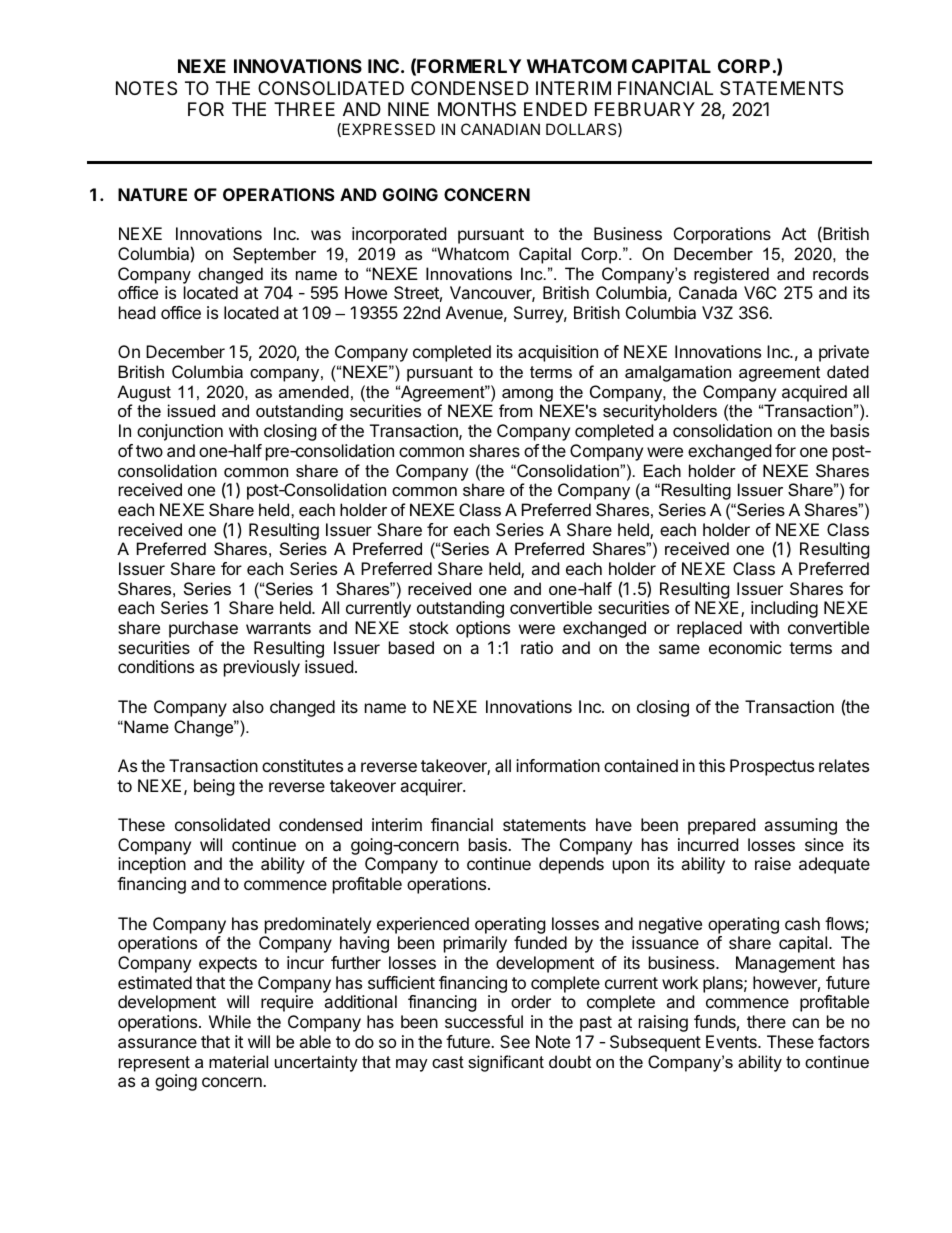  I want to click on acquirer, so click(432, 787).
